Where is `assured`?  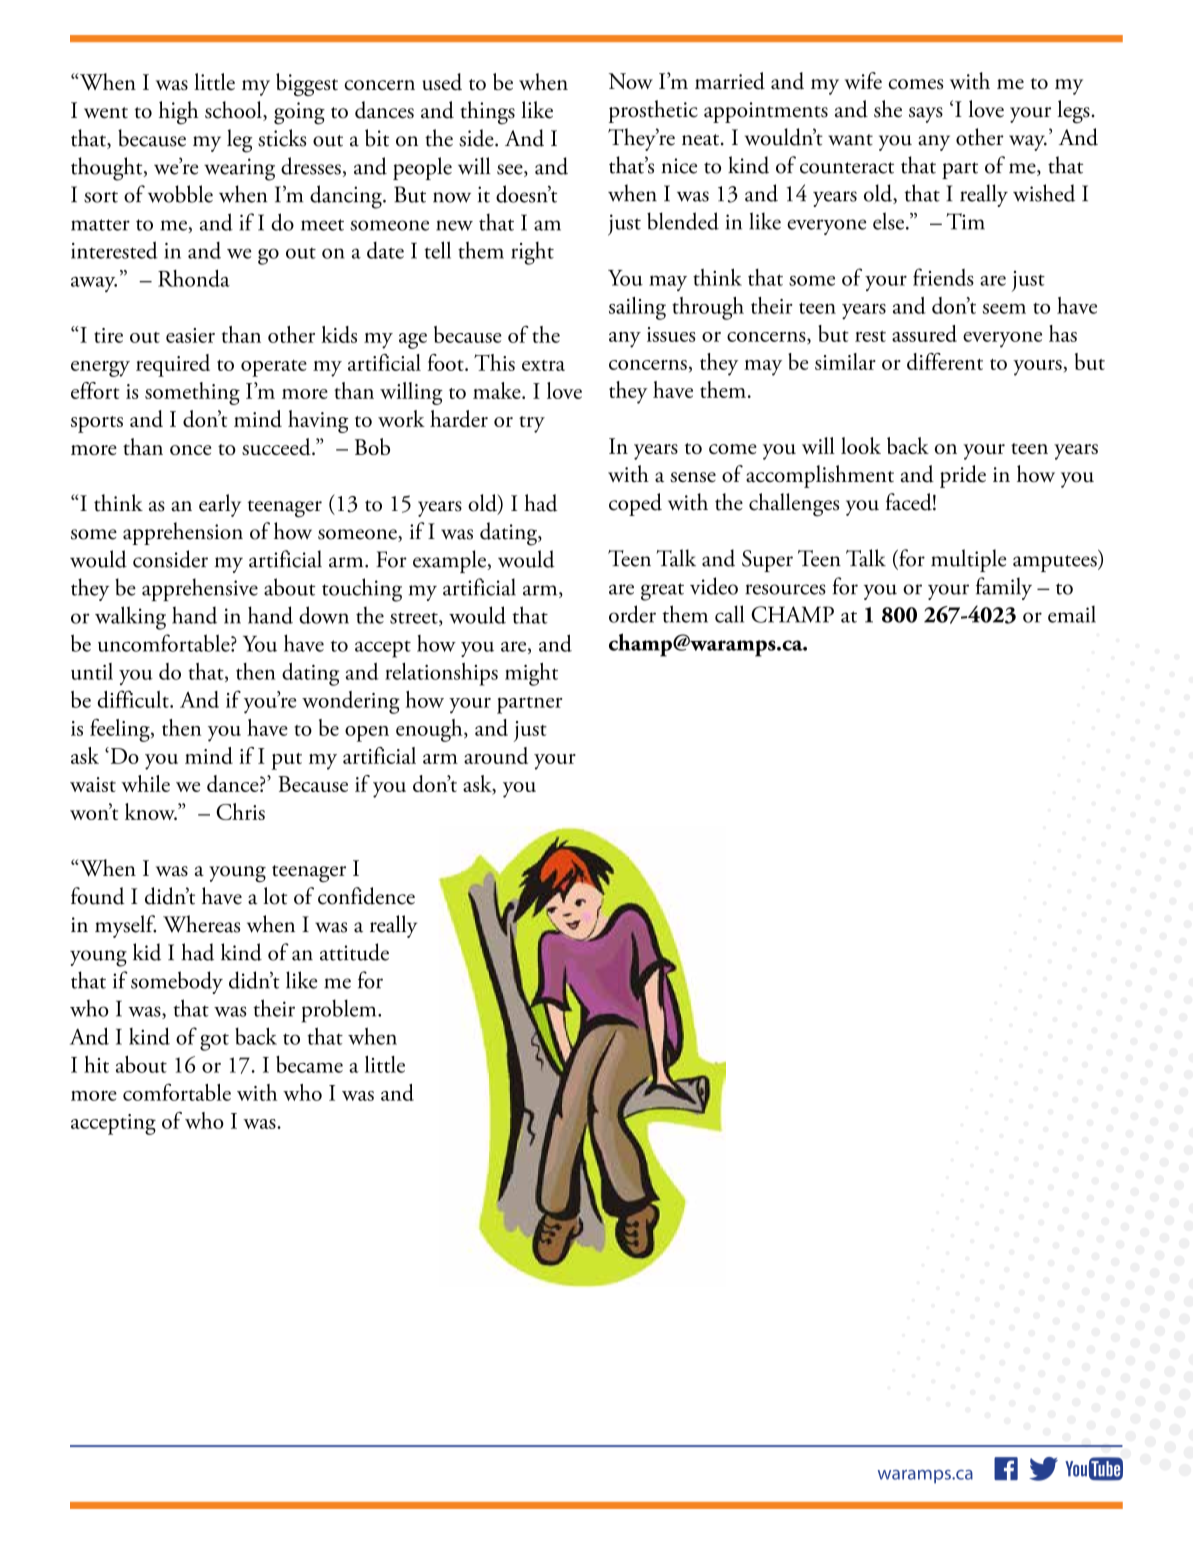
assured is located at coordinates (924, 333).
